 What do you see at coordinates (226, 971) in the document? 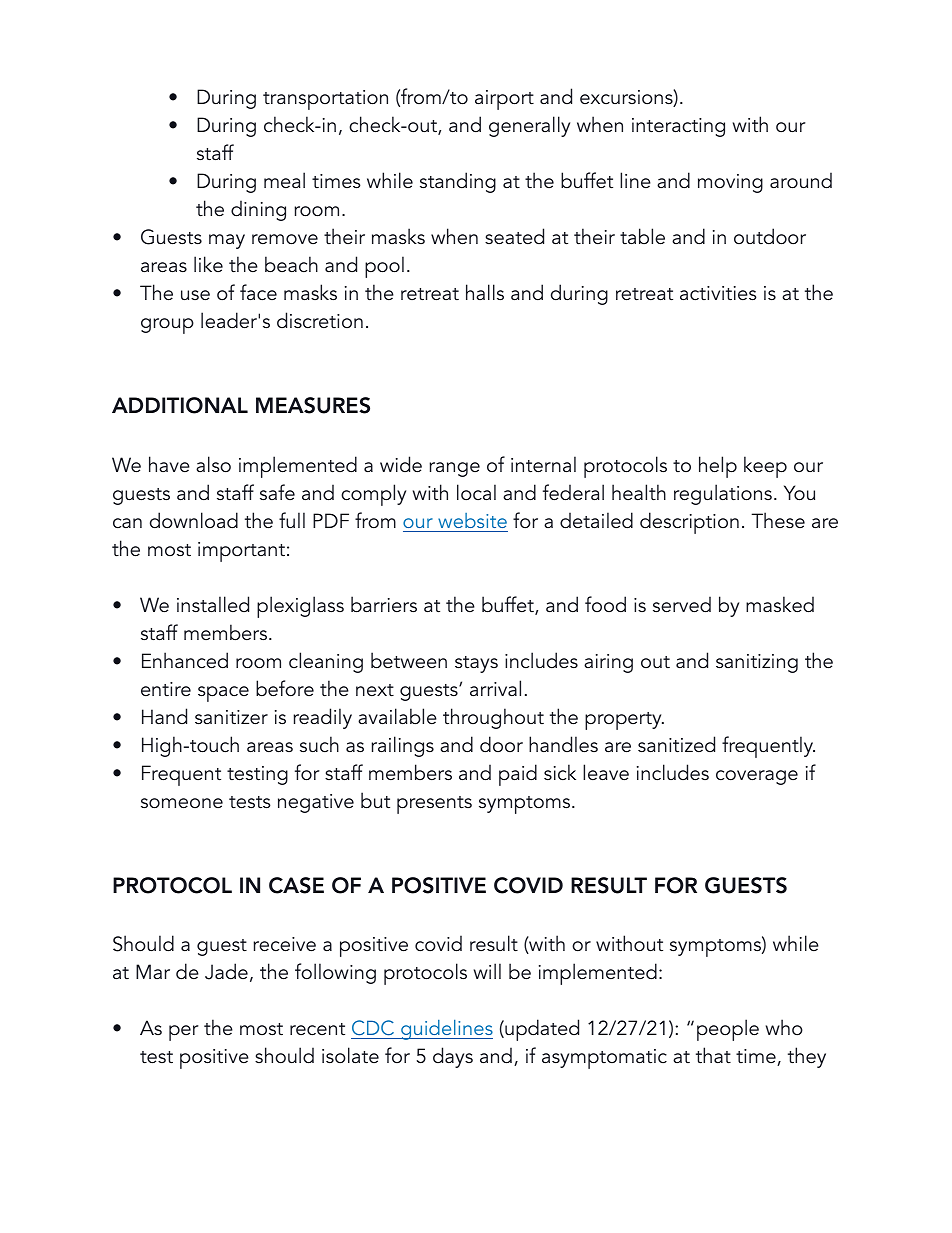
I see `Jade` at bounding box center [226, 971].
